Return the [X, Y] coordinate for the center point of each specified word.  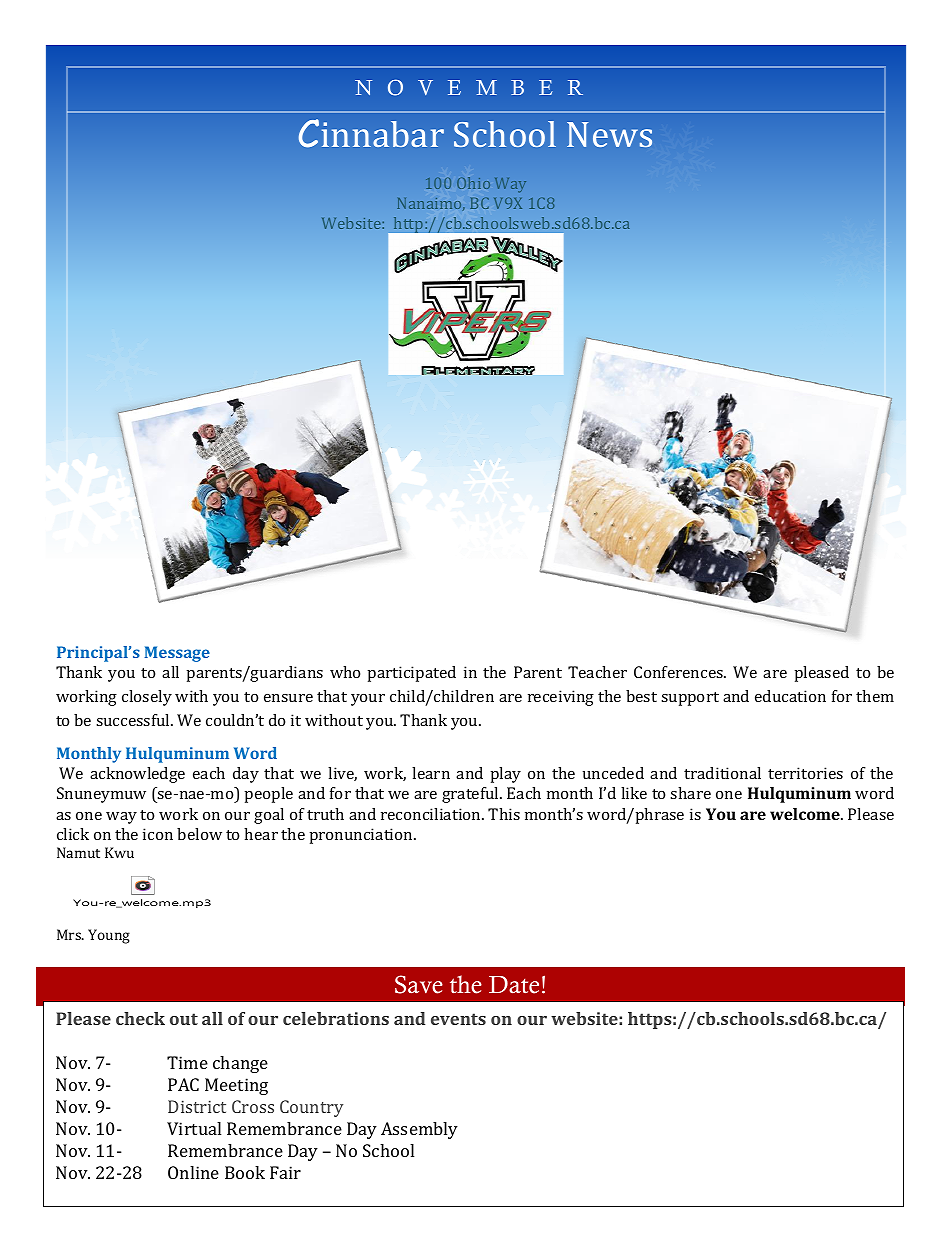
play [506, 775]
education [790, 696]
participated [412, 674]
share [690, 793]
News [609, 134]
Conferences [679, 672]
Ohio [473, 183]
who [345, 672]
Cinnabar [371, 133]
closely [147, 698]
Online [193, 1172]
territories [805, 773]
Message [177, 654]
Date [514, 985]
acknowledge [137, 775]
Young [109, 936]
